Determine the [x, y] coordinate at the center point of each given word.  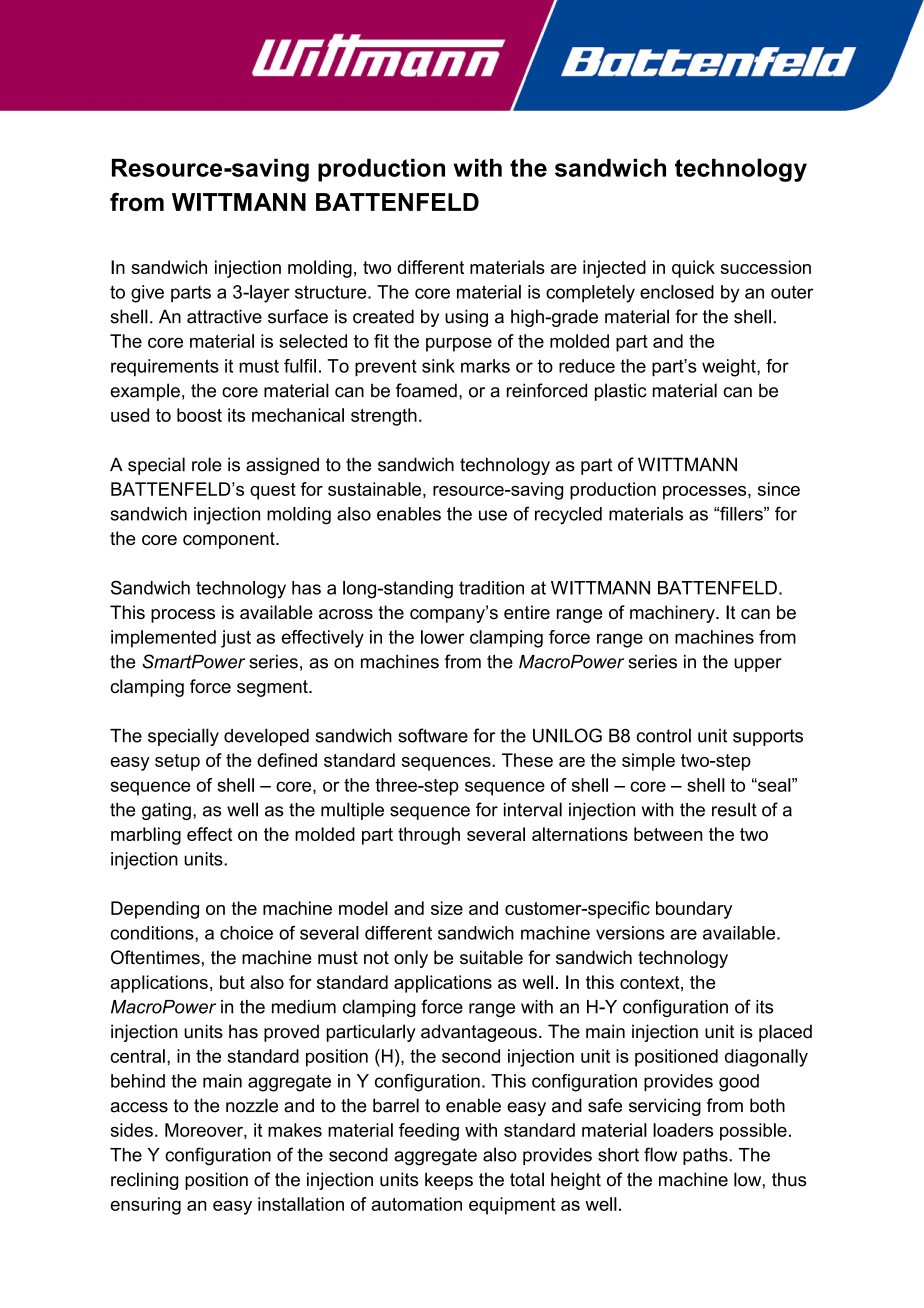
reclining [145, 1181]
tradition [491, 588]
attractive [224, 316]
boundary [694, 910]
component [230, 540]
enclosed [677, 292]
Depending [155, 910]
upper [758, 665]
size [447, 908]
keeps [449, 1181]
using [466, 318]
